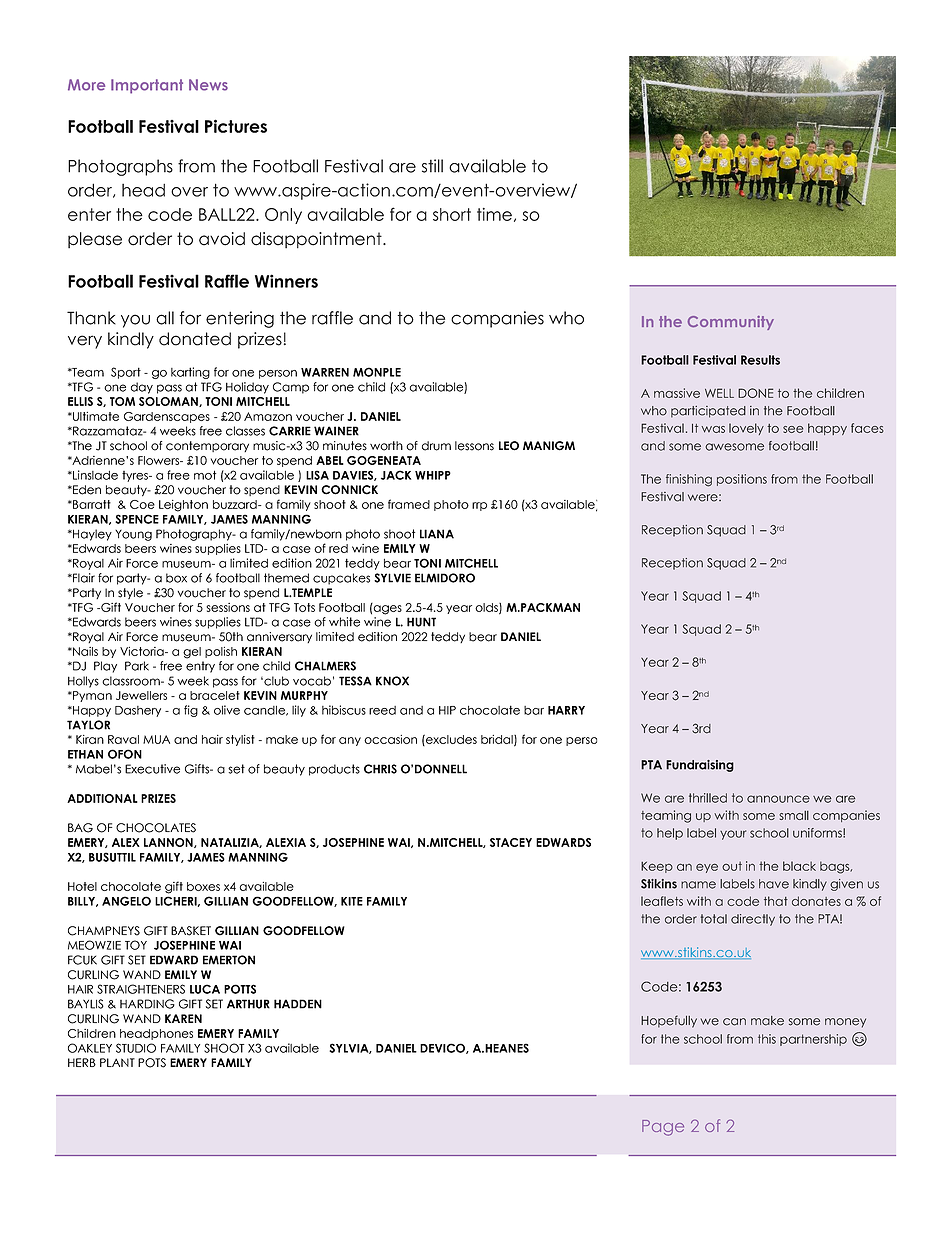  Describe the element at coordinates (432, 166) in the page. I see `still` at that location.
